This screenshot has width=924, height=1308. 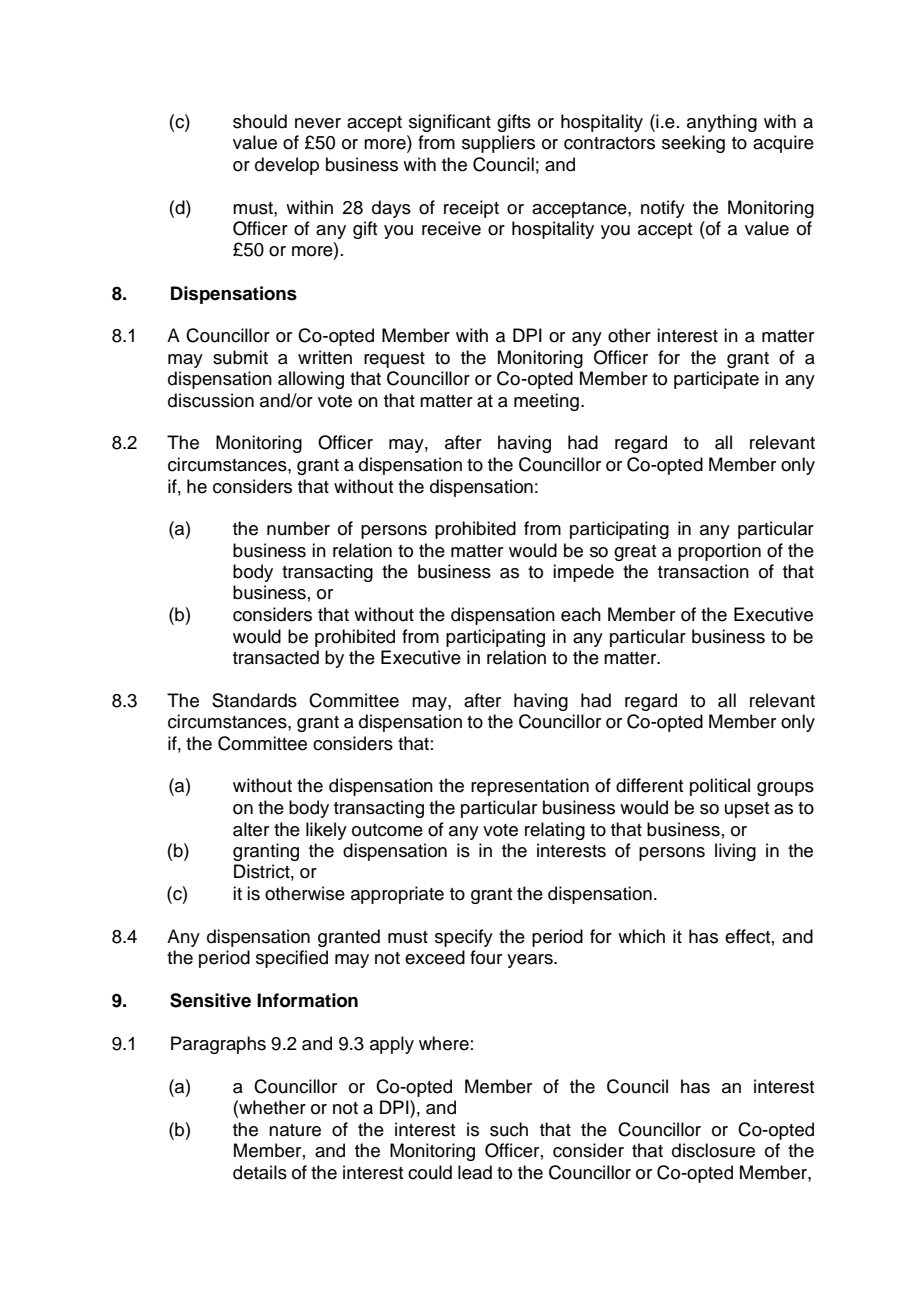 What do you see at coordinates (498, 144) in the screenshot?
I see `suppliers` at bounding box center [498, 144].
